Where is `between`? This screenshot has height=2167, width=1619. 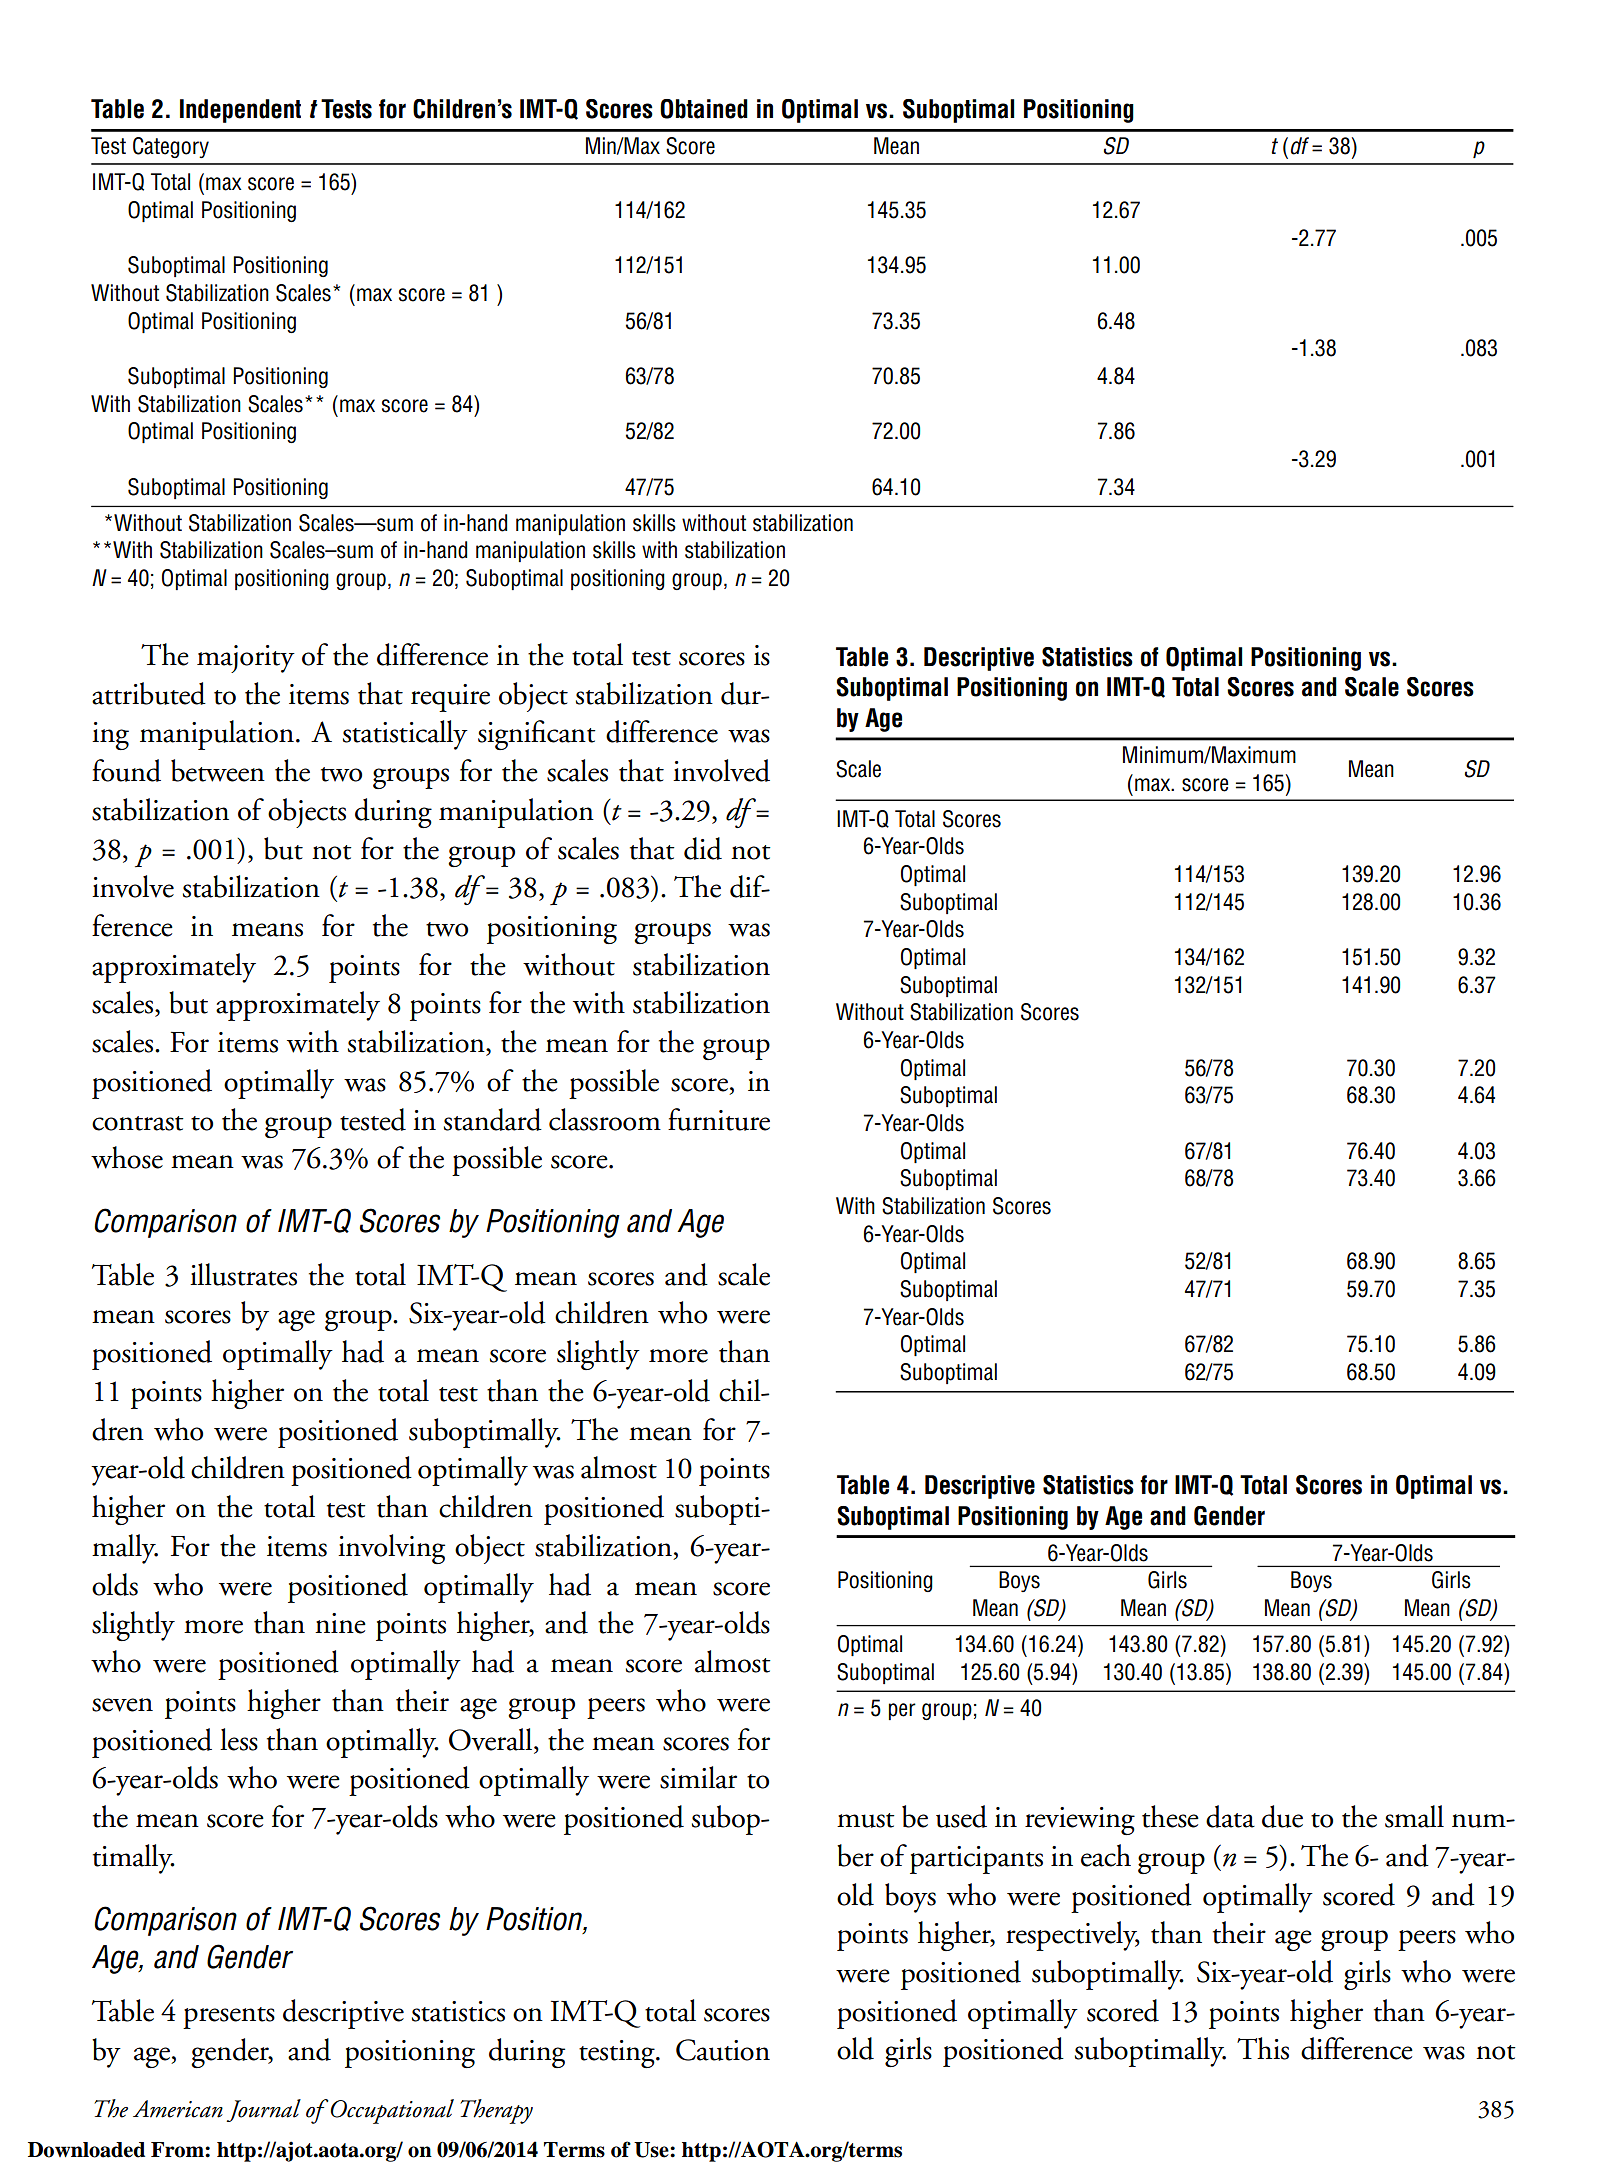
between is located at coordinates (218, 770).
